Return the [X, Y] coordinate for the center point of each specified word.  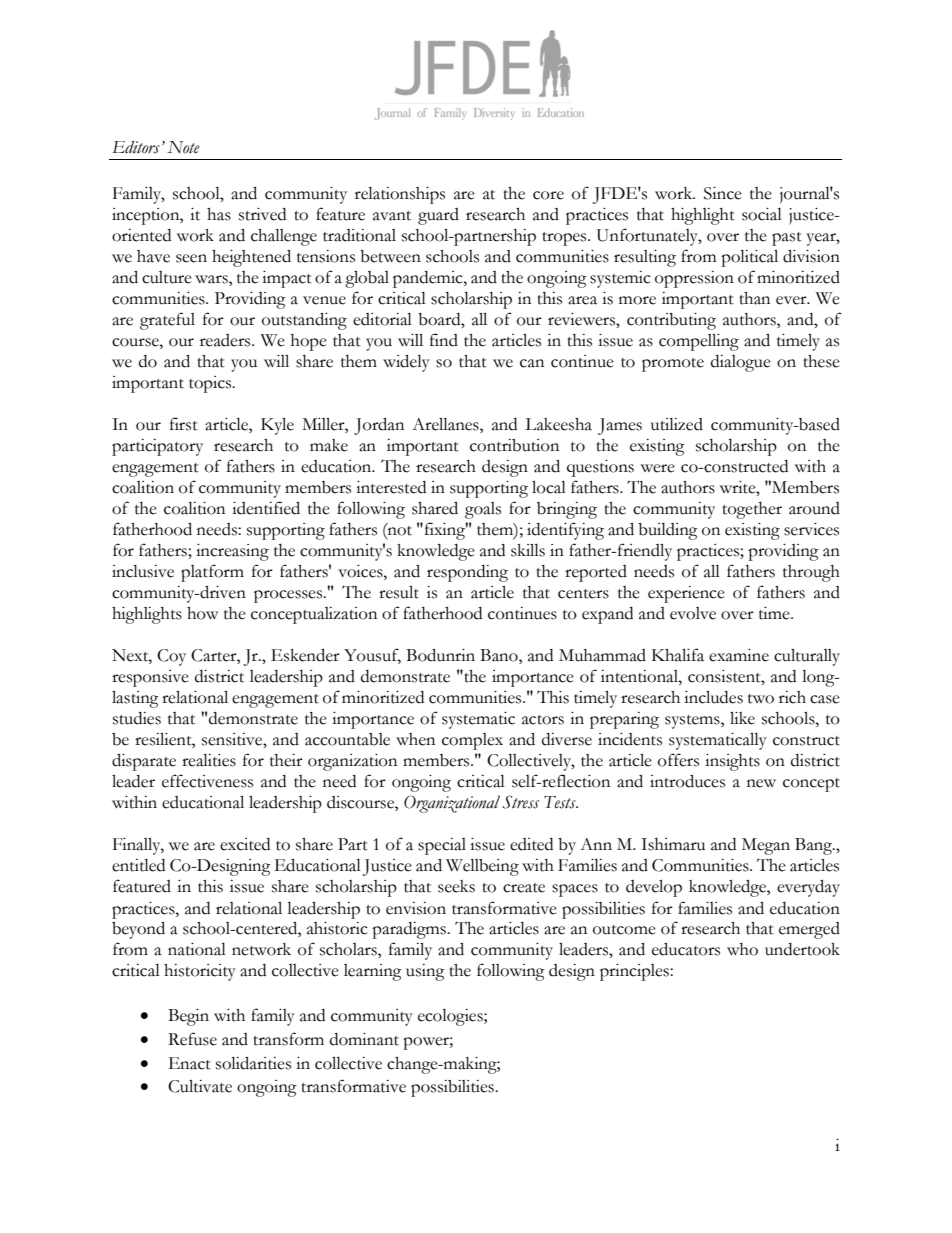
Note [183, 147]
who [742, 949]
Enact [190, 1063]
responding [467, 573]
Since [723, 193]
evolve [693, 613]
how [202, 613]
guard [438, 216]
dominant [364, 1039]
